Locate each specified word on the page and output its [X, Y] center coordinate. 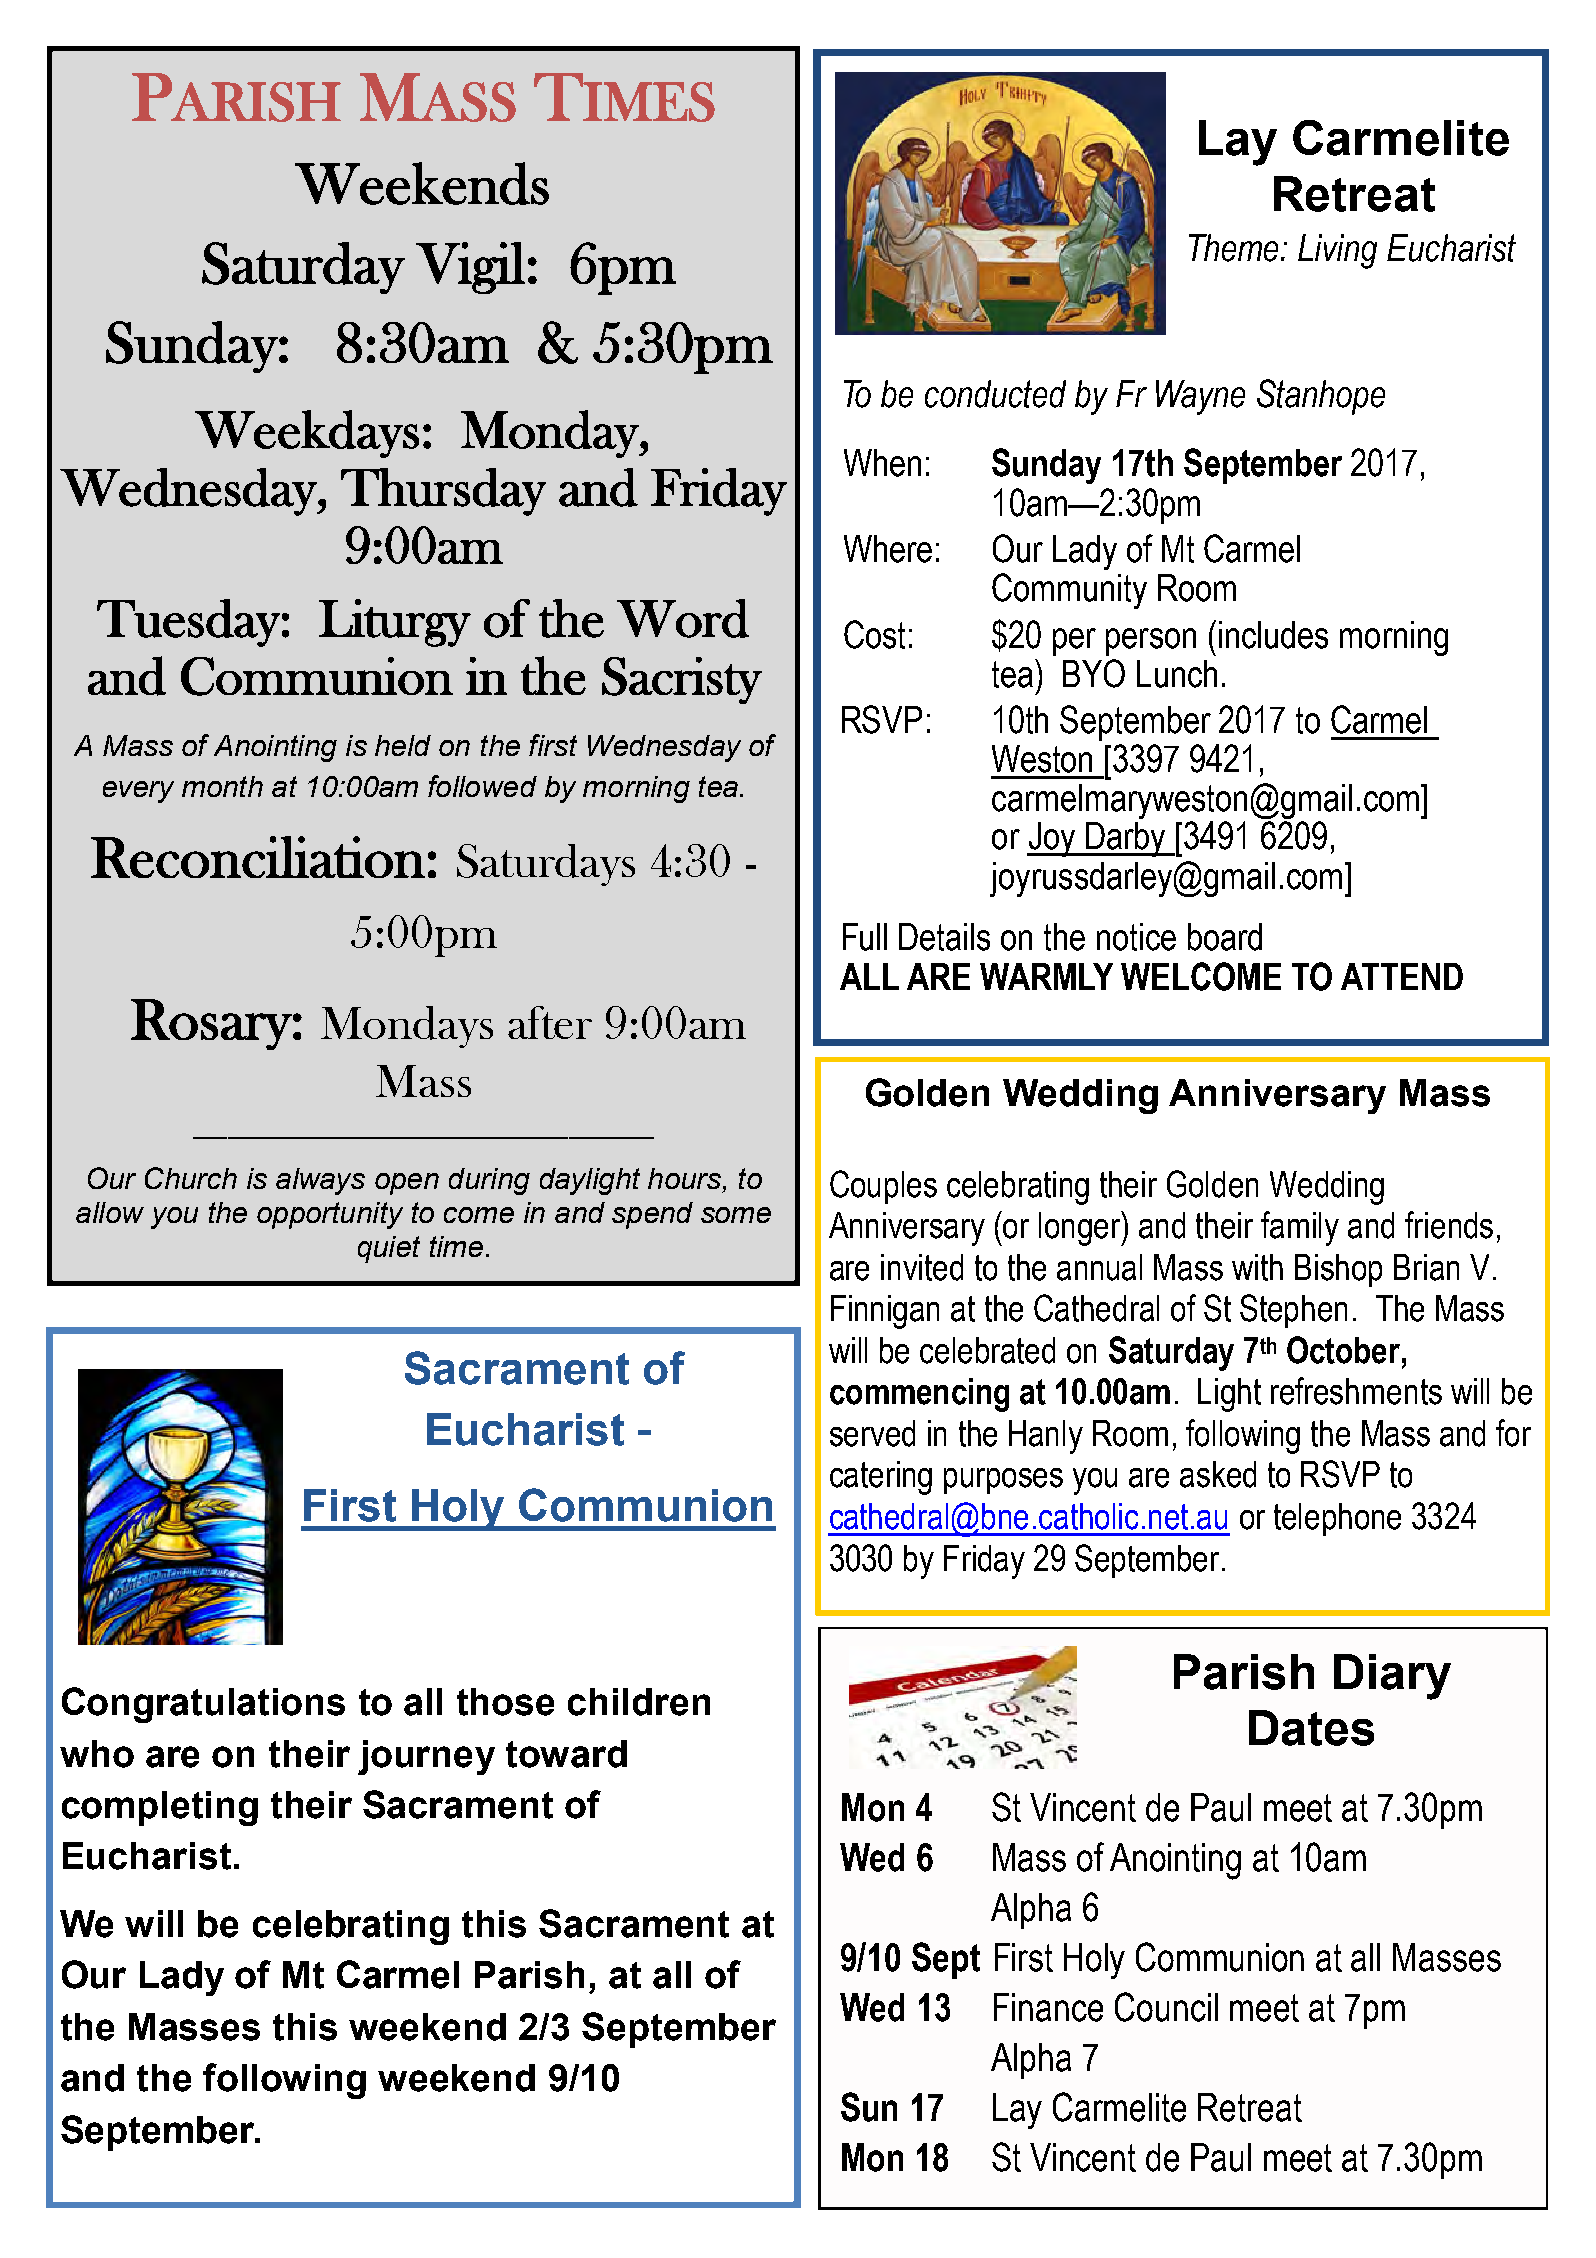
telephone [1337, 1519]
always [320, 1181]
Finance [1048, 2007]
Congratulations [203, 1705]
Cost [874, 634]
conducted [995, 394]
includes [1273, 635]
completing [160, 1808]
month [222, 786]
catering [881, 1478]
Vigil [470, 268]
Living [1337, 251]
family [1300, 1228]
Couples [883, 1187]
